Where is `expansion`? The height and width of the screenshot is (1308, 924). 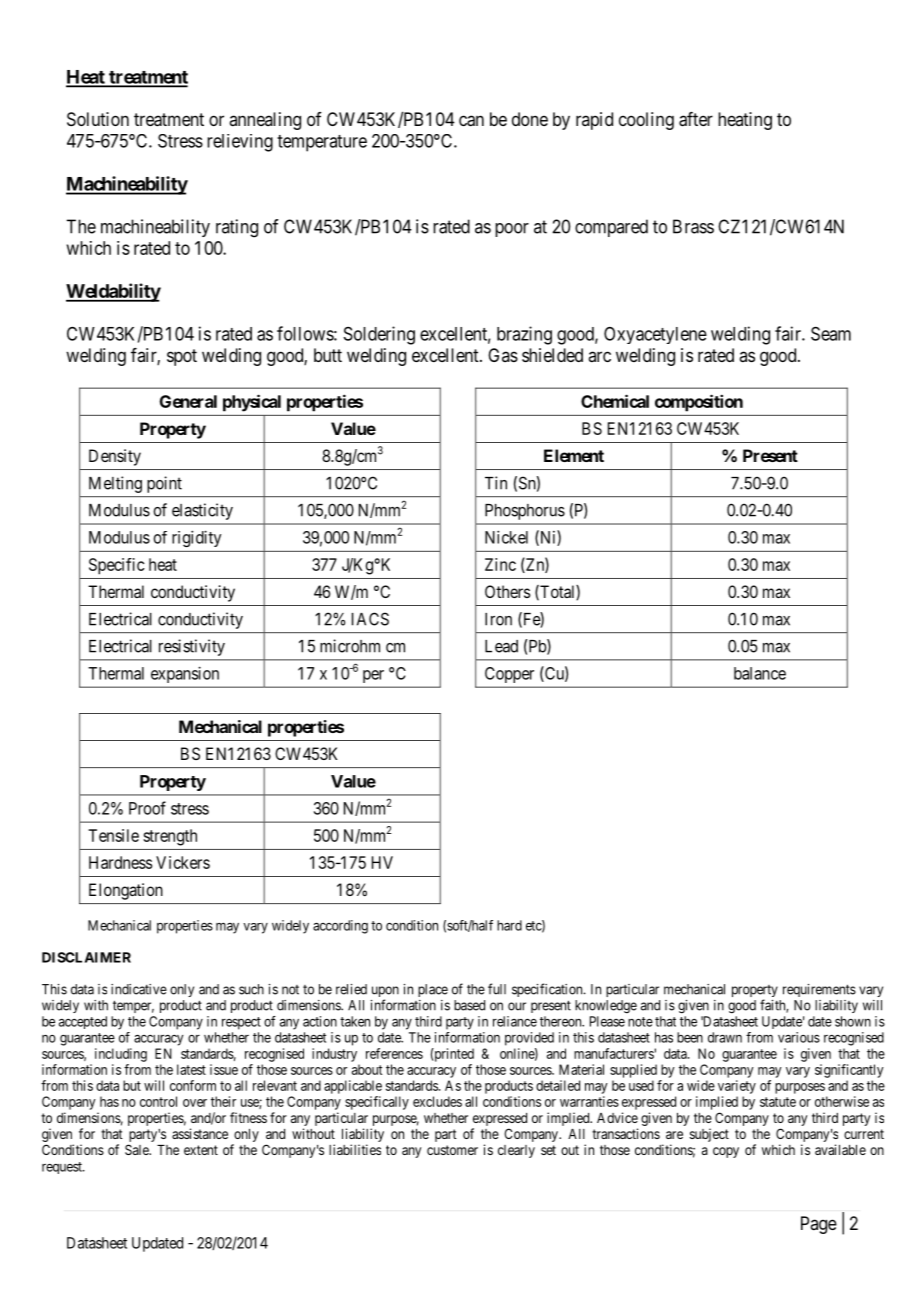 expansion is located at coordinates (185, 675).
